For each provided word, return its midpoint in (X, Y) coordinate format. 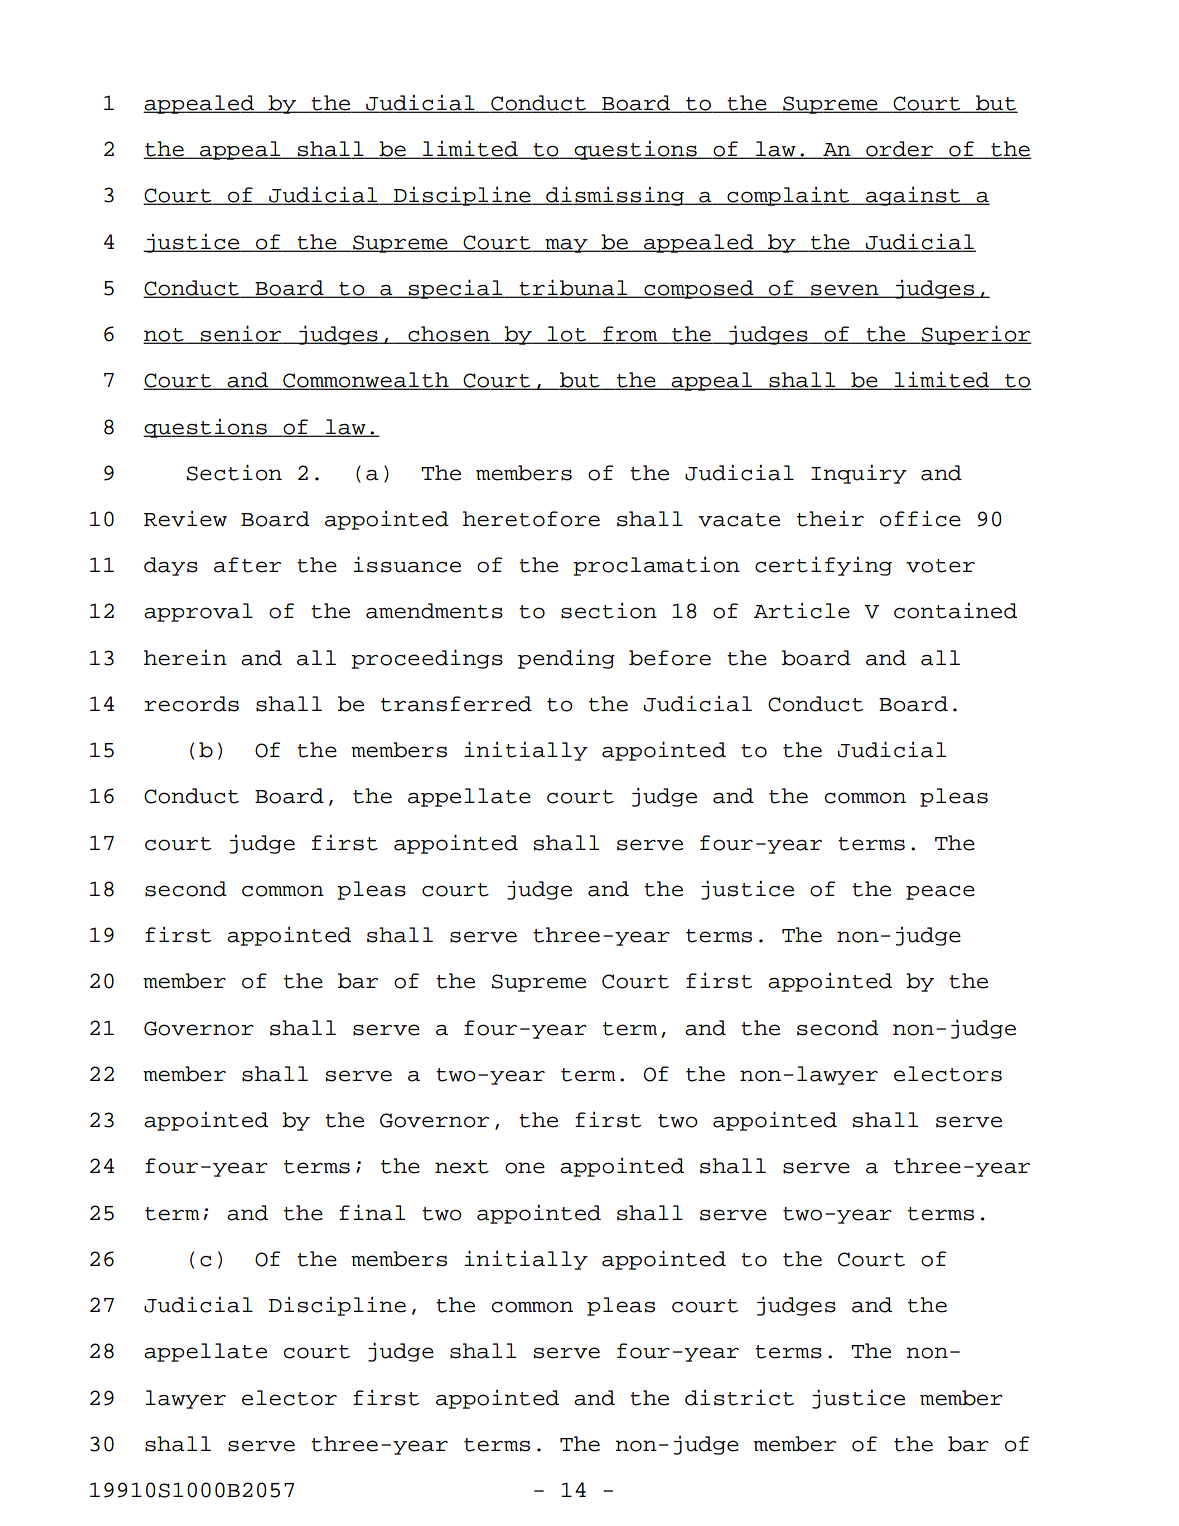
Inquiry (859, 474)
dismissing (615, 196)
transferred (456, 704)
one (525, 1168)
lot (567, 335)
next (462, 1167)
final (372, 1212)
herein (185, 657)
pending (566, 659)
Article (802, 611)
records (191, 704)
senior (241, 334)
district (739, 1397)
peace (940, 892)
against (913, 196)
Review (185, 519)
